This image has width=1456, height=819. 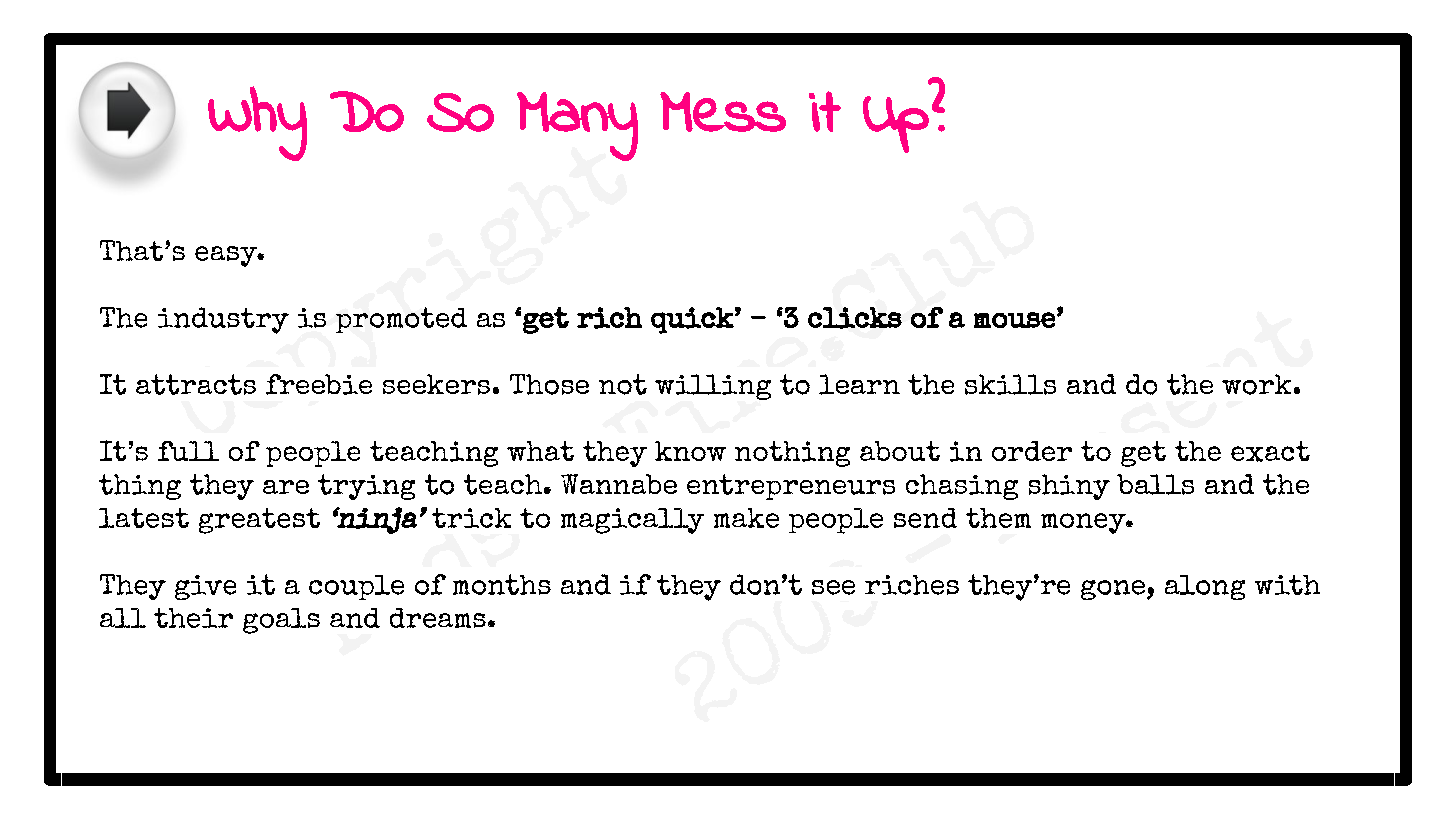 I want to click on Many, so click(x=577, y=126).
